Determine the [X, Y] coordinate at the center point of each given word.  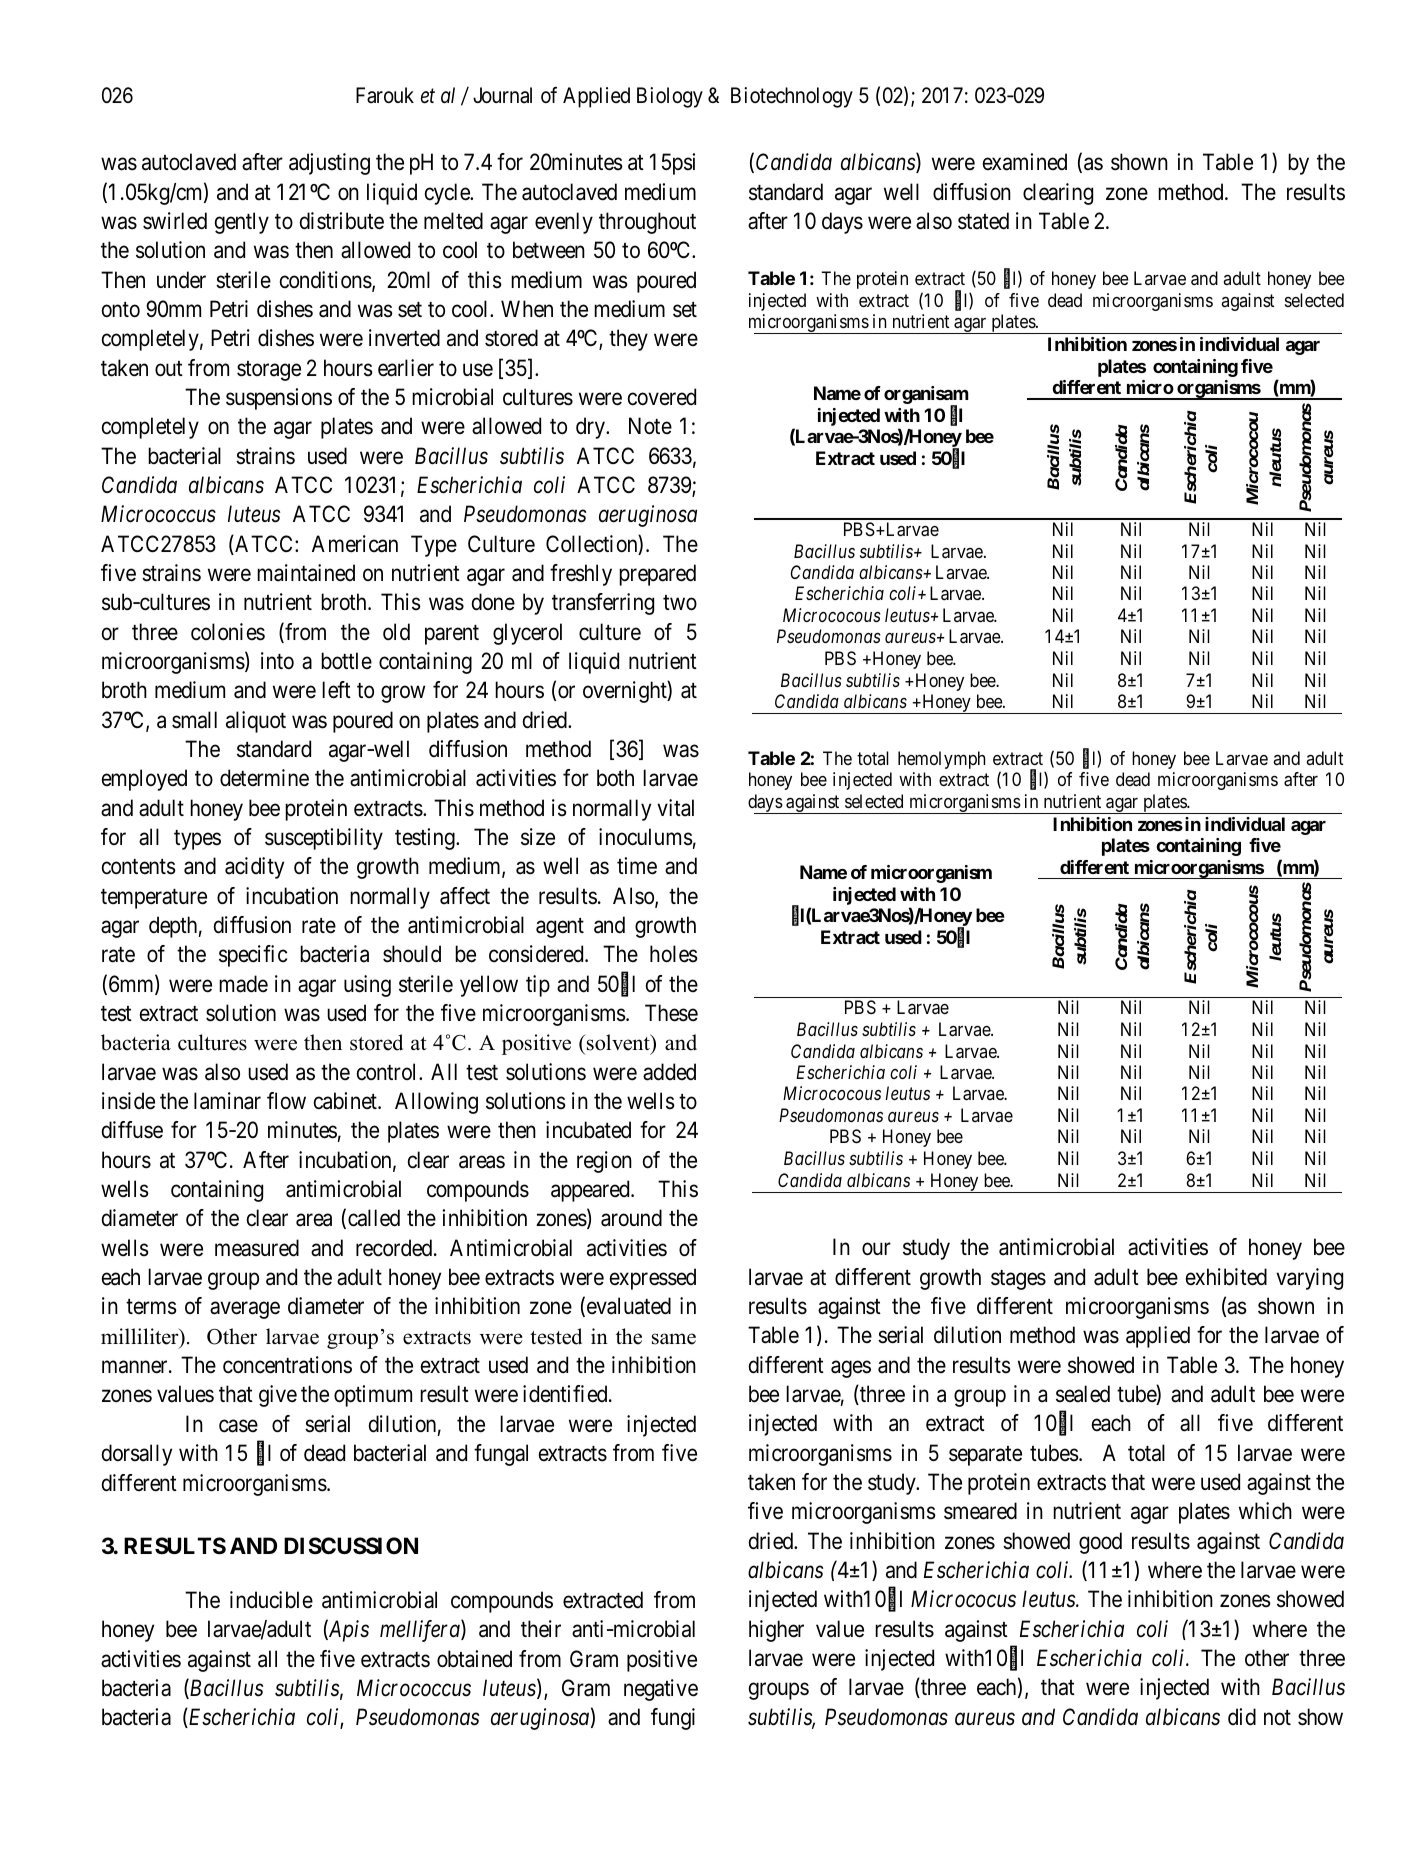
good [1100, 1543]
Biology [670, 97]
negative [661, 1690]
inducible [271, 1600]
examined [1025, 162]
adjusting [329, 164]
